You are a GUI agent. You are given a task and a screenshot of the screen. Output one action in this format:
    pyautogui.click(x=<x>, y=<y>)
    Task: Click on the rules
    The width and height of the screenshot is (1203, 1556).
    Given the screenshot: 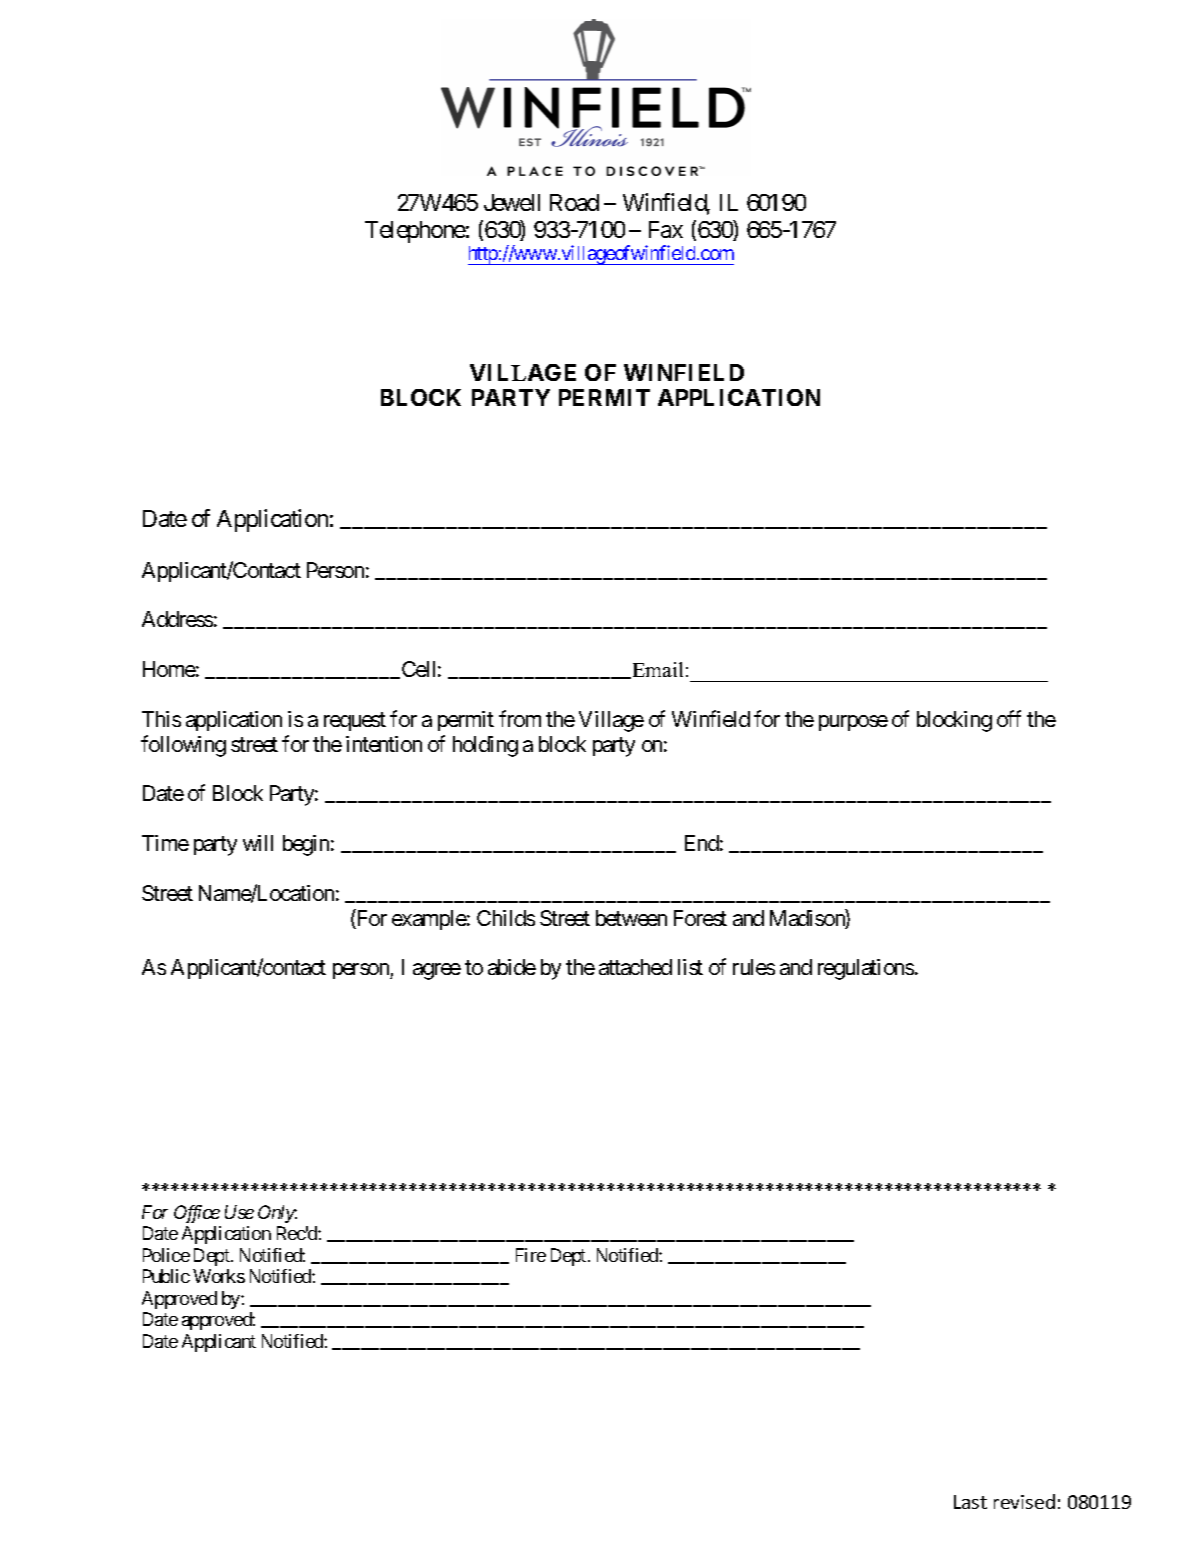 What is the action you would take?
    pyautogui.click(x=754, y=967)
